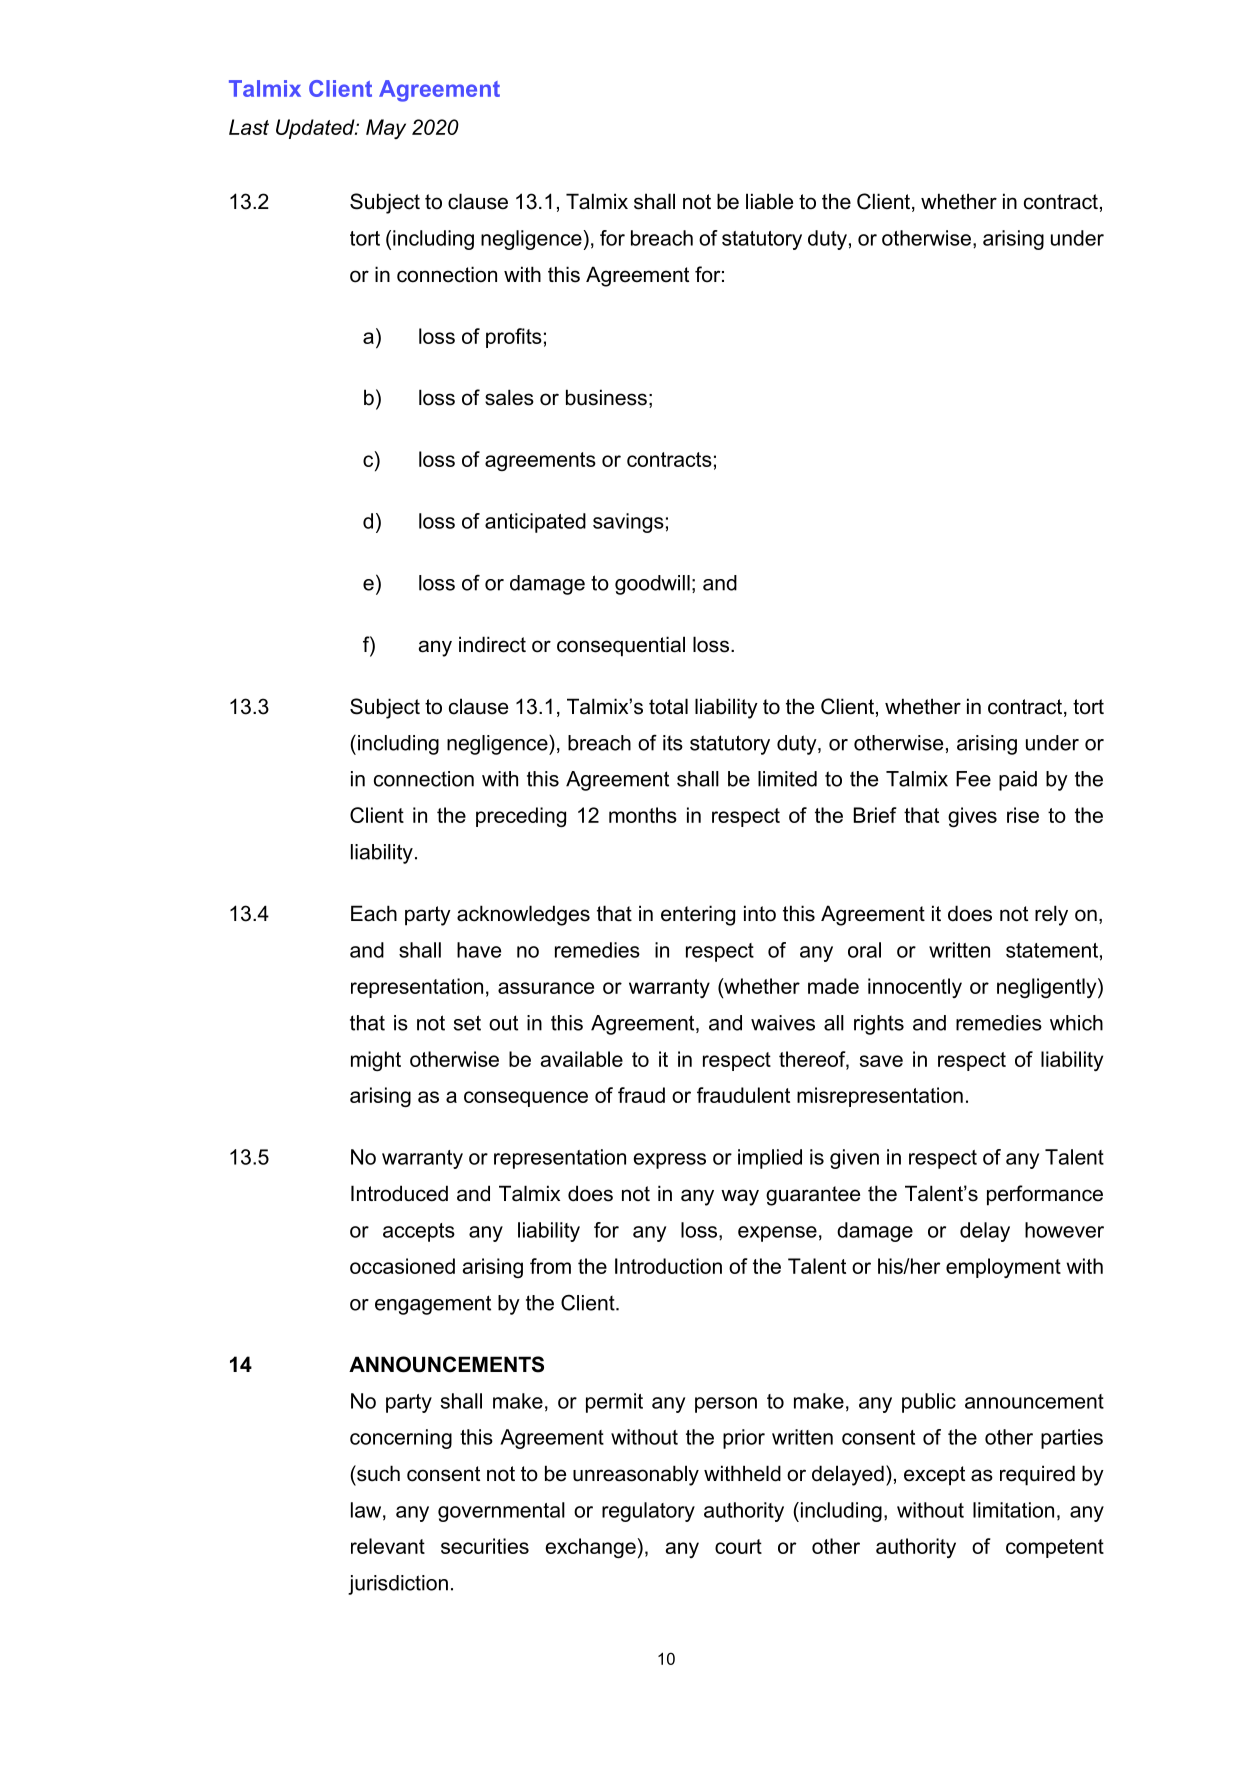 The height and width of the screenshot is (1776, 1255). Describe the element at coordinates (386, 129) in the screenshot. I see `May` at that location.
